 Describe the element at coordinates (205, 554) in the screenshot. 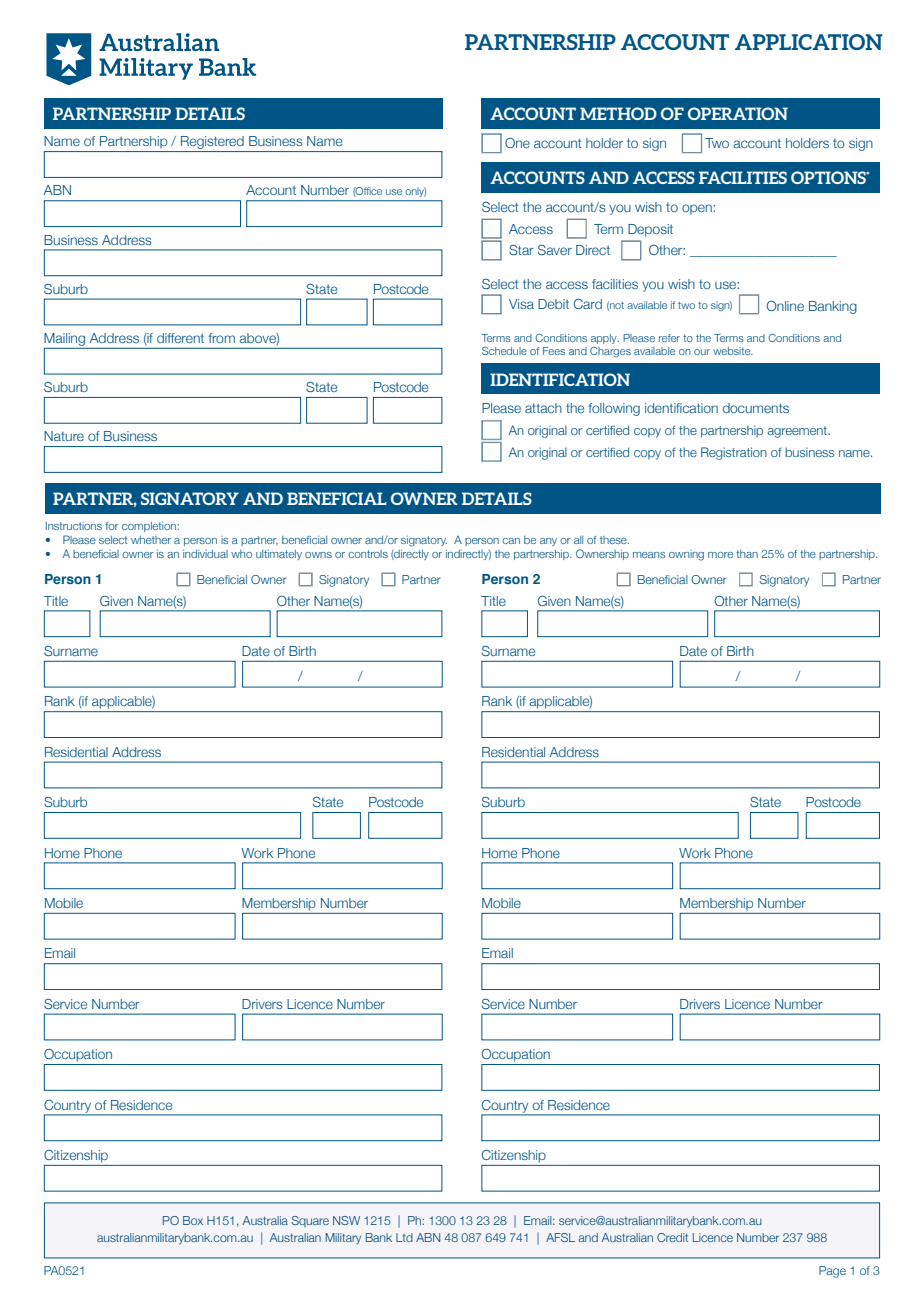

I see `individual` at that location.
